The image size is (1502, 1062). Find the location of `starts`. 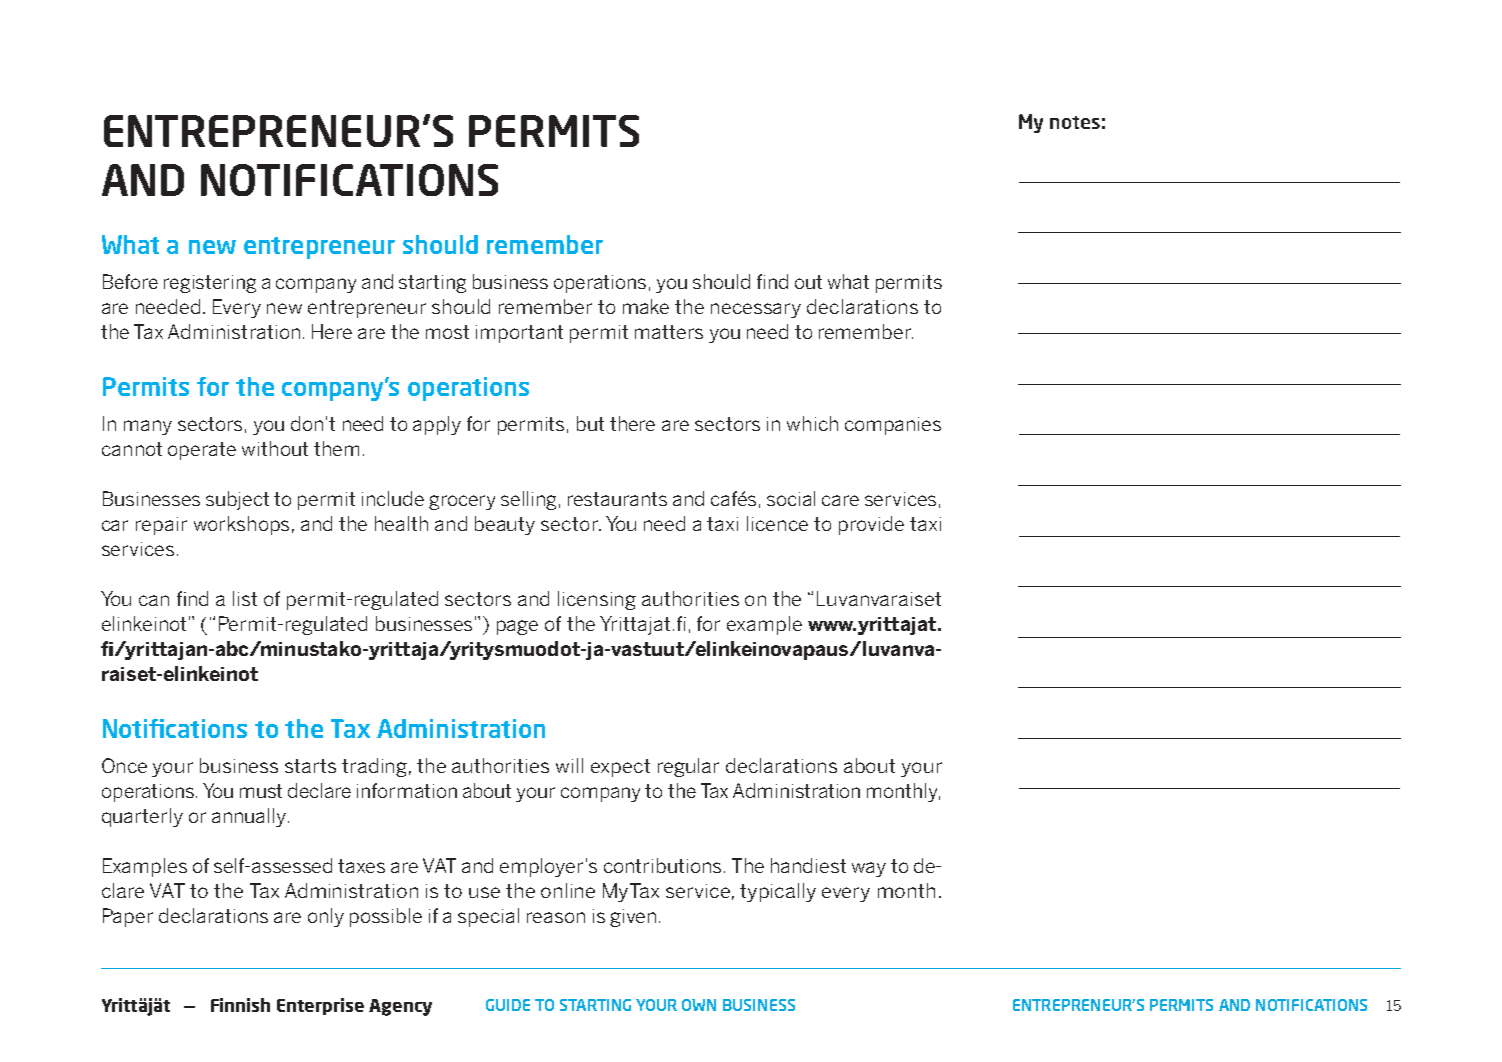

starts is located at coordinates (310, 766).
